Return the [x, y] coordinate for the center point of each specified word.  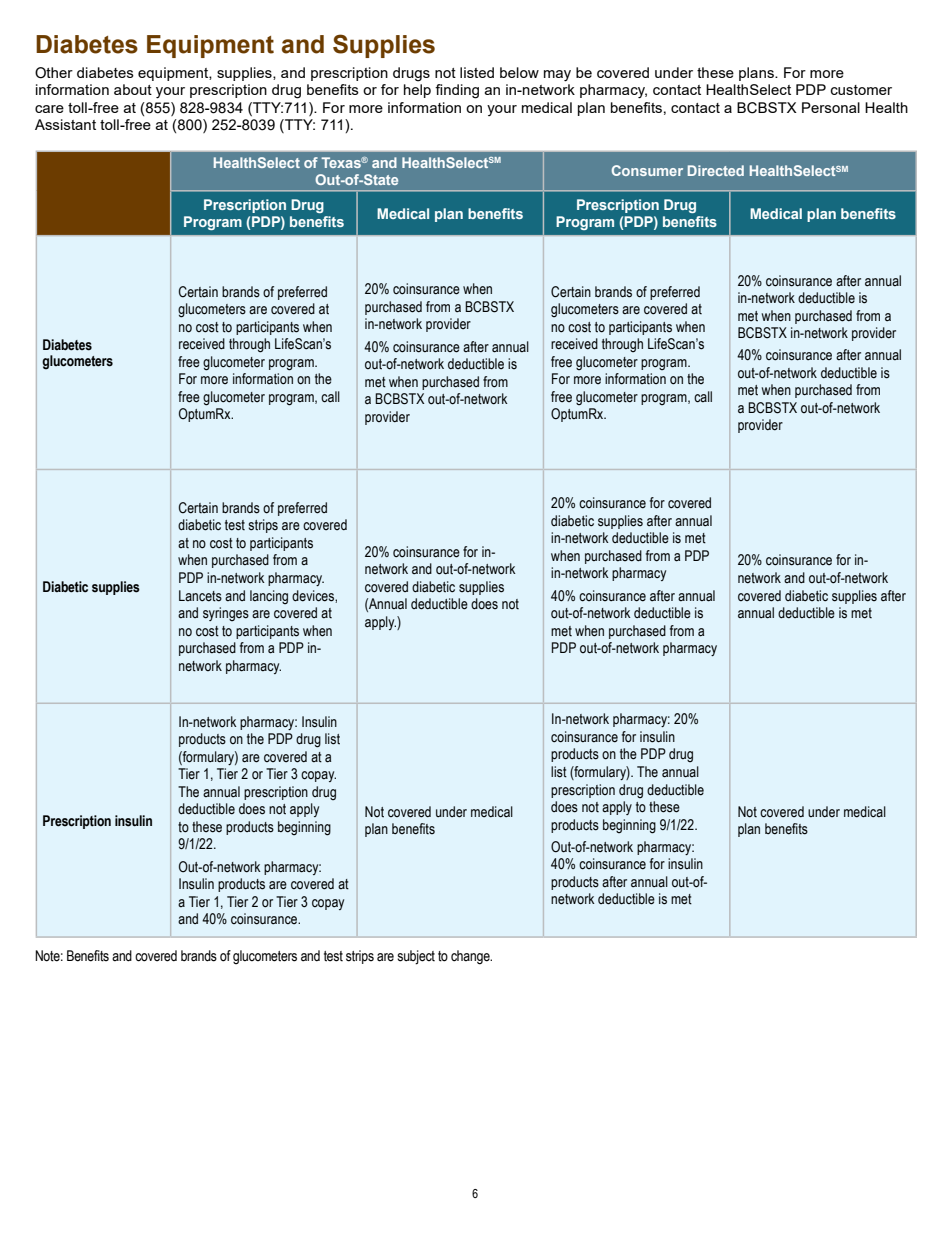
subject [416, 957]
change [471, 957]
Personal [831, 107]
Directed [716, 170]
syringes [226, 614]
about [133, 89]
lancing [269, 597]
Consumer [647, 170]
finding [457, 91]
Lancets [200, 596]
